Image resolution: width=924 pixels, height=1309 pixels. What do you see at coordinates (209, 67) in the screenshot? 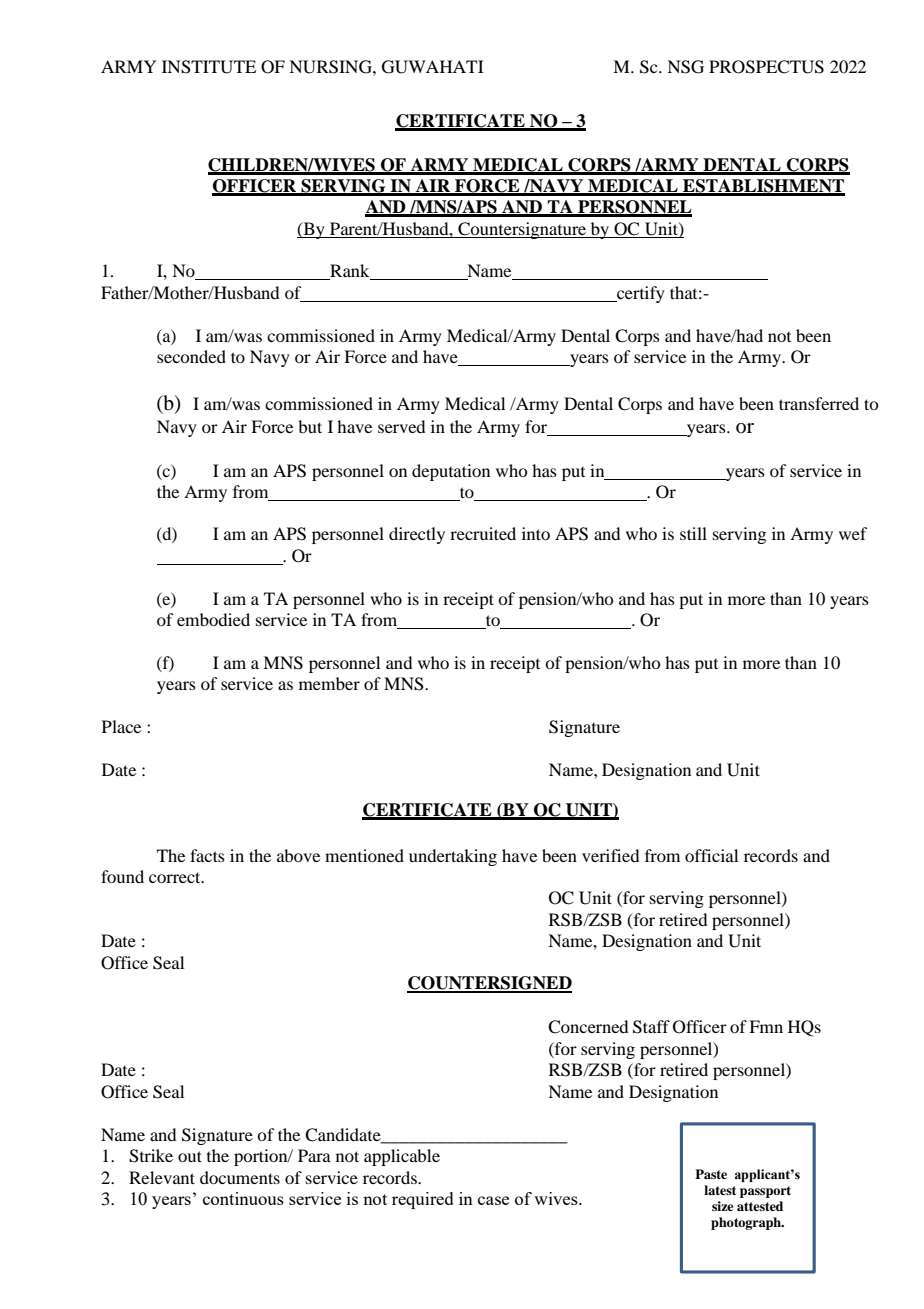
I see `INSTITUTE` at bounding box center [209, 67].
